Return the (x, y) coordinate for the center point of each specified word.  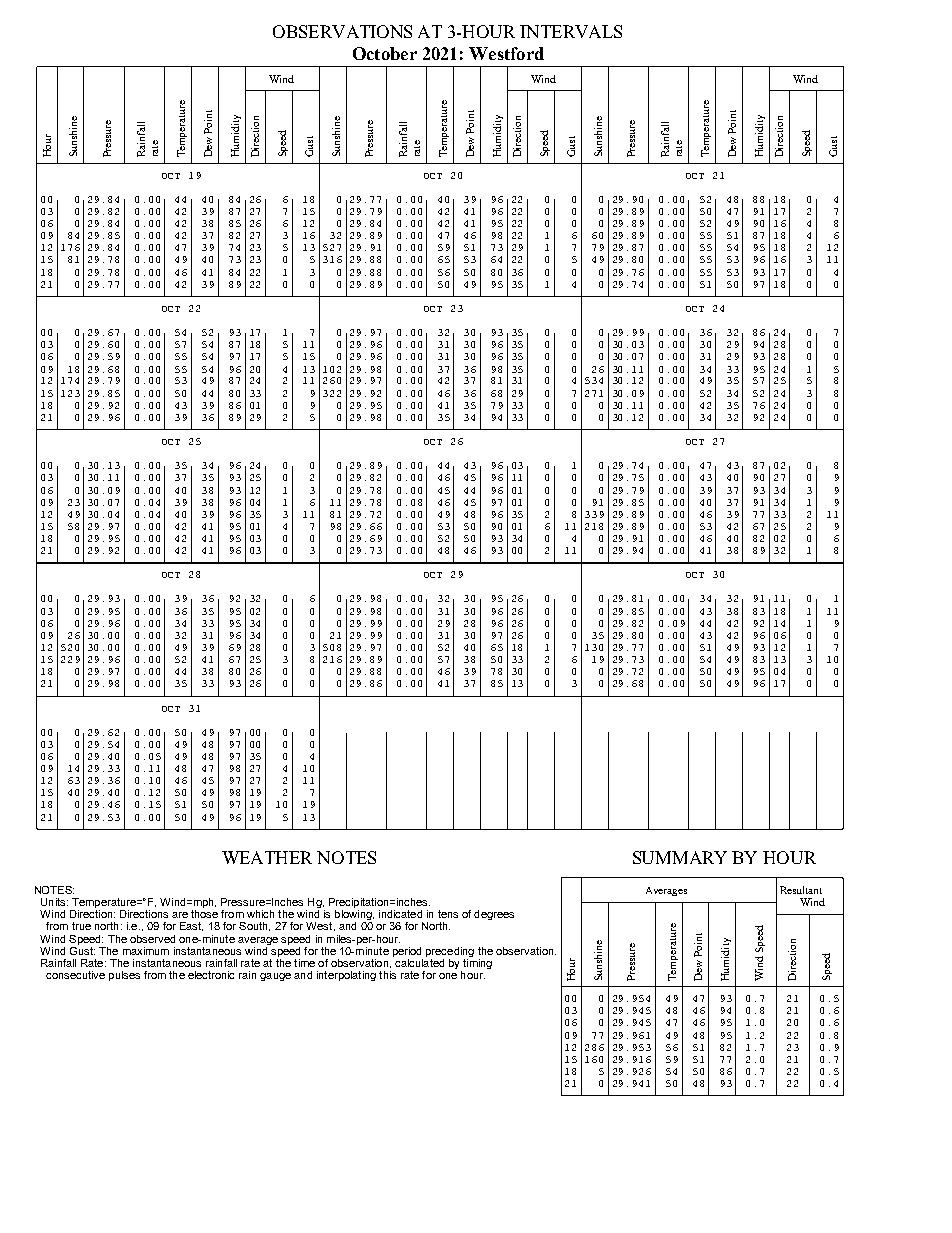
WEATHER (267, 857)
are (180, 915)
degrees (494, 915)
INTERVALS (571, 31)
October (385, 53)
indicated (400, 914)
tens (448, 914)
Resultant (801, 890)
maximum (146, 951)
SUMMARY (680, 857)
